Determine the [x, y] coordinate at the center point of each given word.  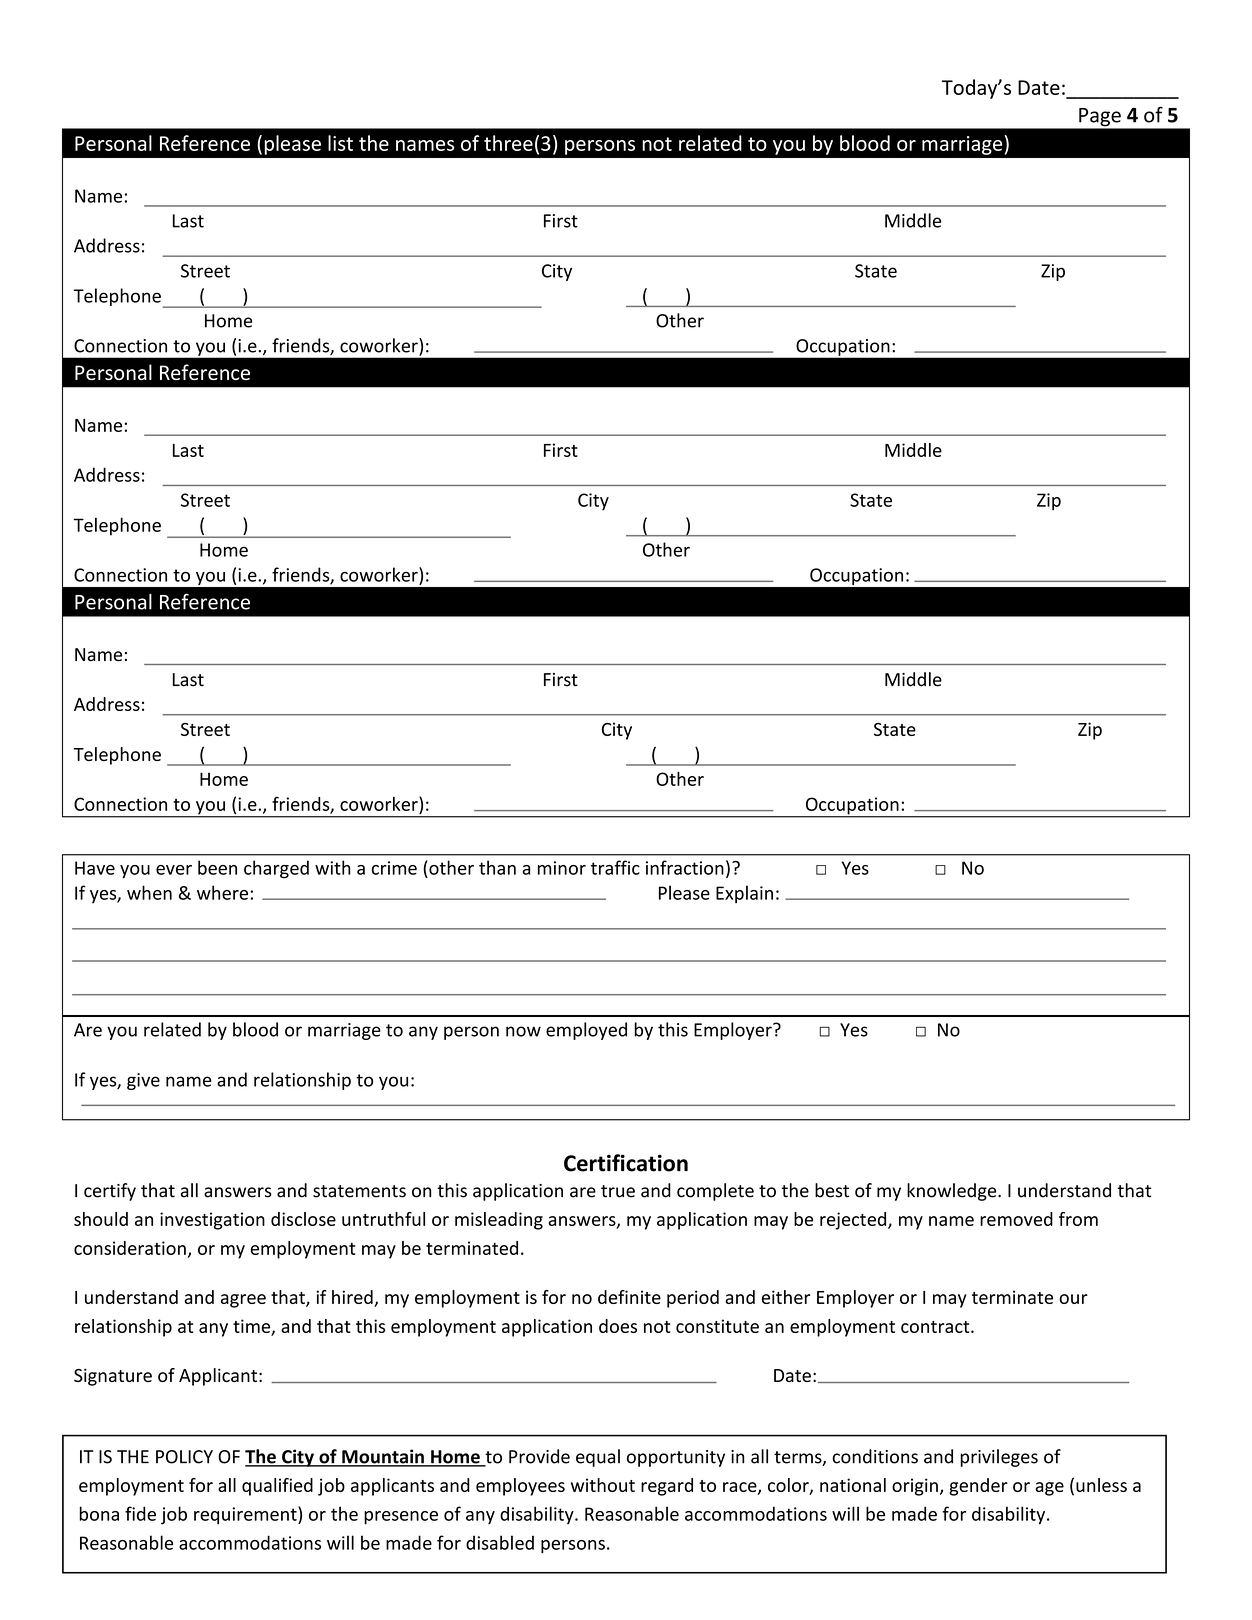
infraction [685, 867]
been [217, 867]
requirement [246, 1515]
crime [394, 868]
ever [174, 870]
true [618, 1191]
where [224, 892]
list [340, 143]
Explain [744, 894]
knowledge [953, 1192]
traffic [615, 867]
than [497, 867]
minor [562, 868]
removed [1016, 1219]
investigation [212, 1221]
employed [586, 1031]
